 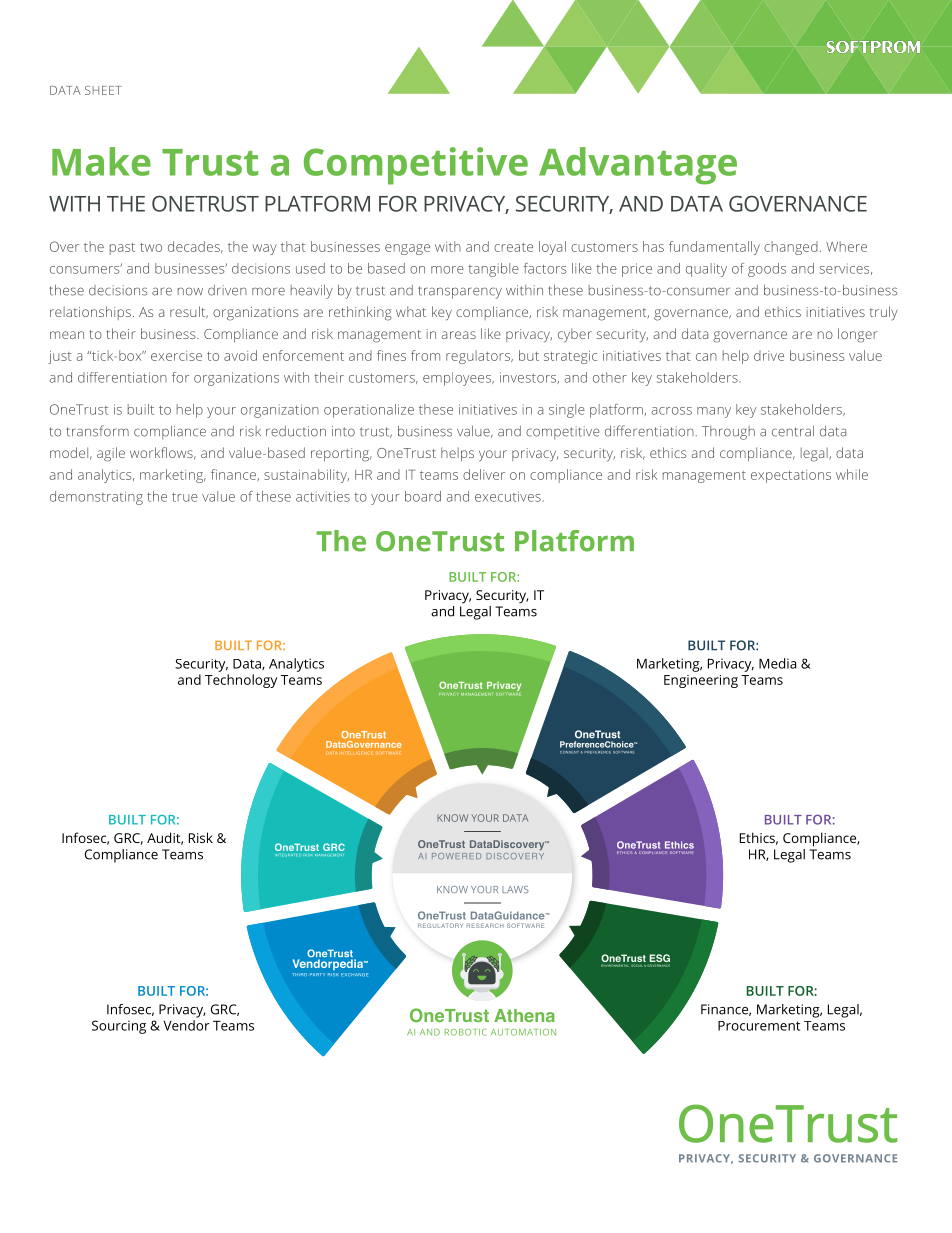 What do you see at coordinates (791, 248) in the document?
I see `changed` at bounding box center [791, 248].
